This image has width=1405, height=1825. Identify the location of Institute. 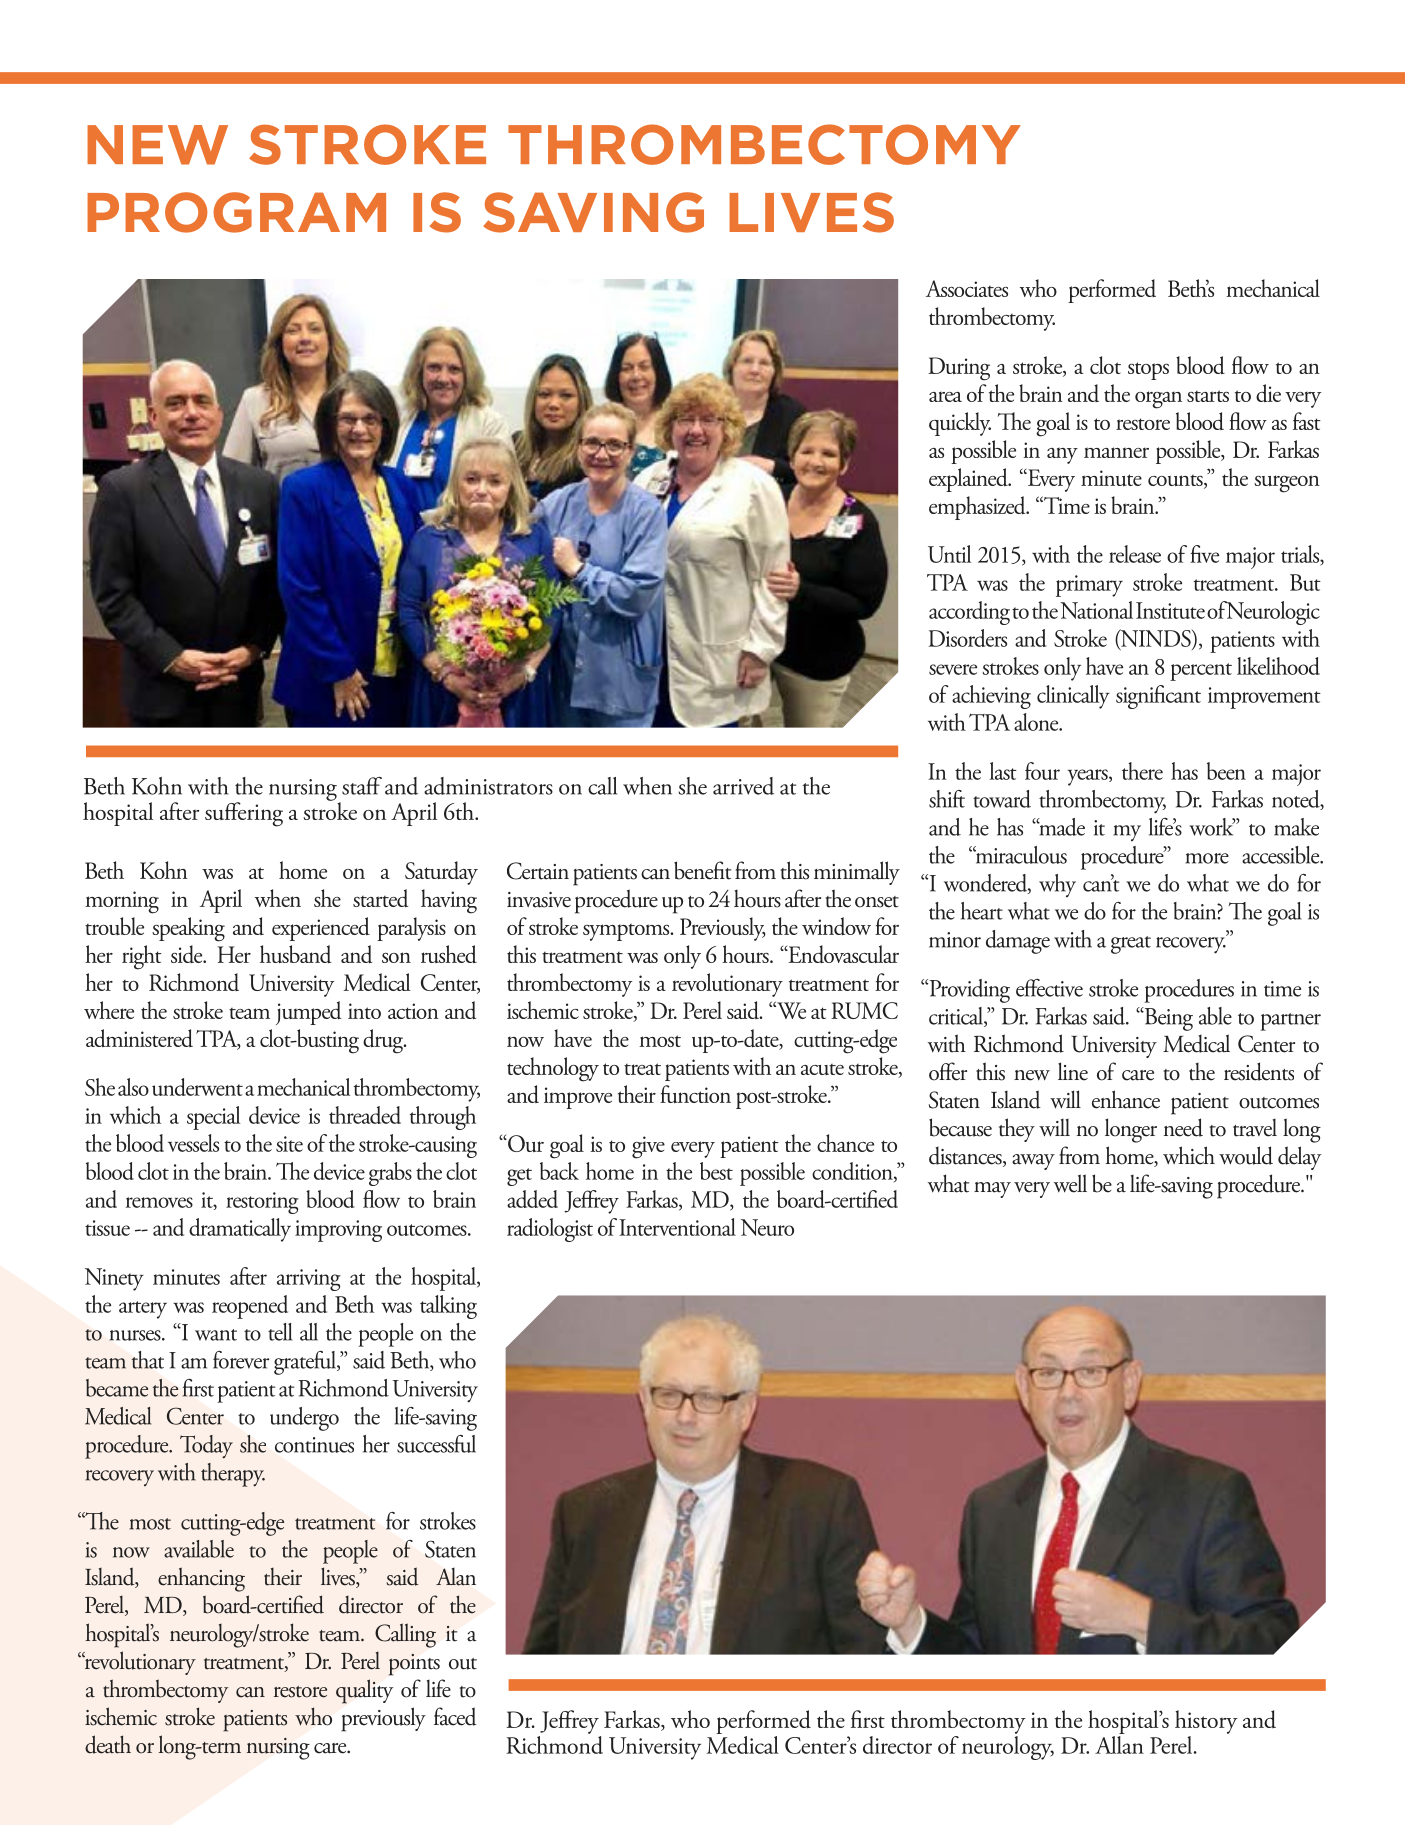
(1170, 610).
